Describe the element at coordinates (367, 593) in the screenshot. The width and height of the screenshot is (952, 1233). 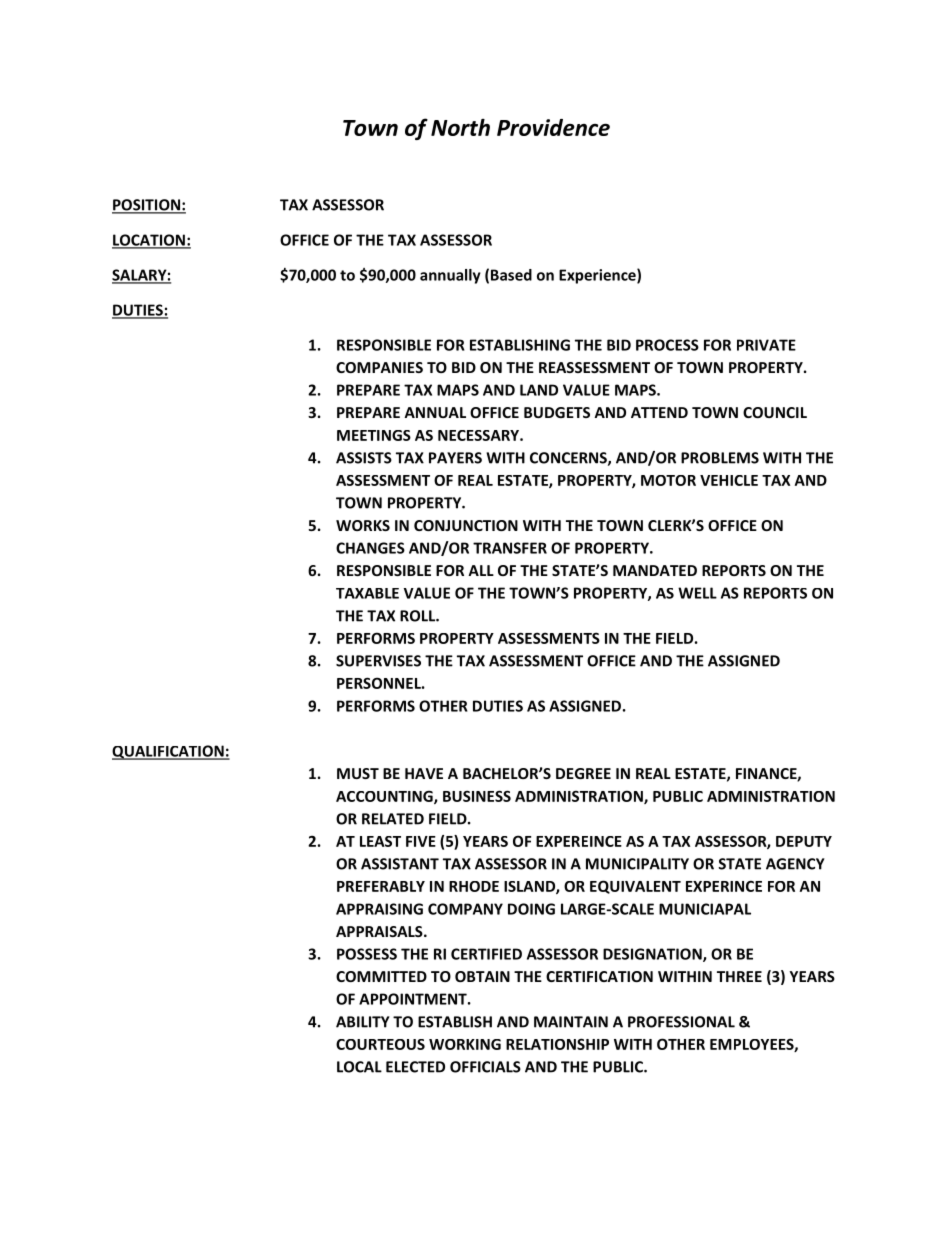
I see `TAXABLE` at that location.
